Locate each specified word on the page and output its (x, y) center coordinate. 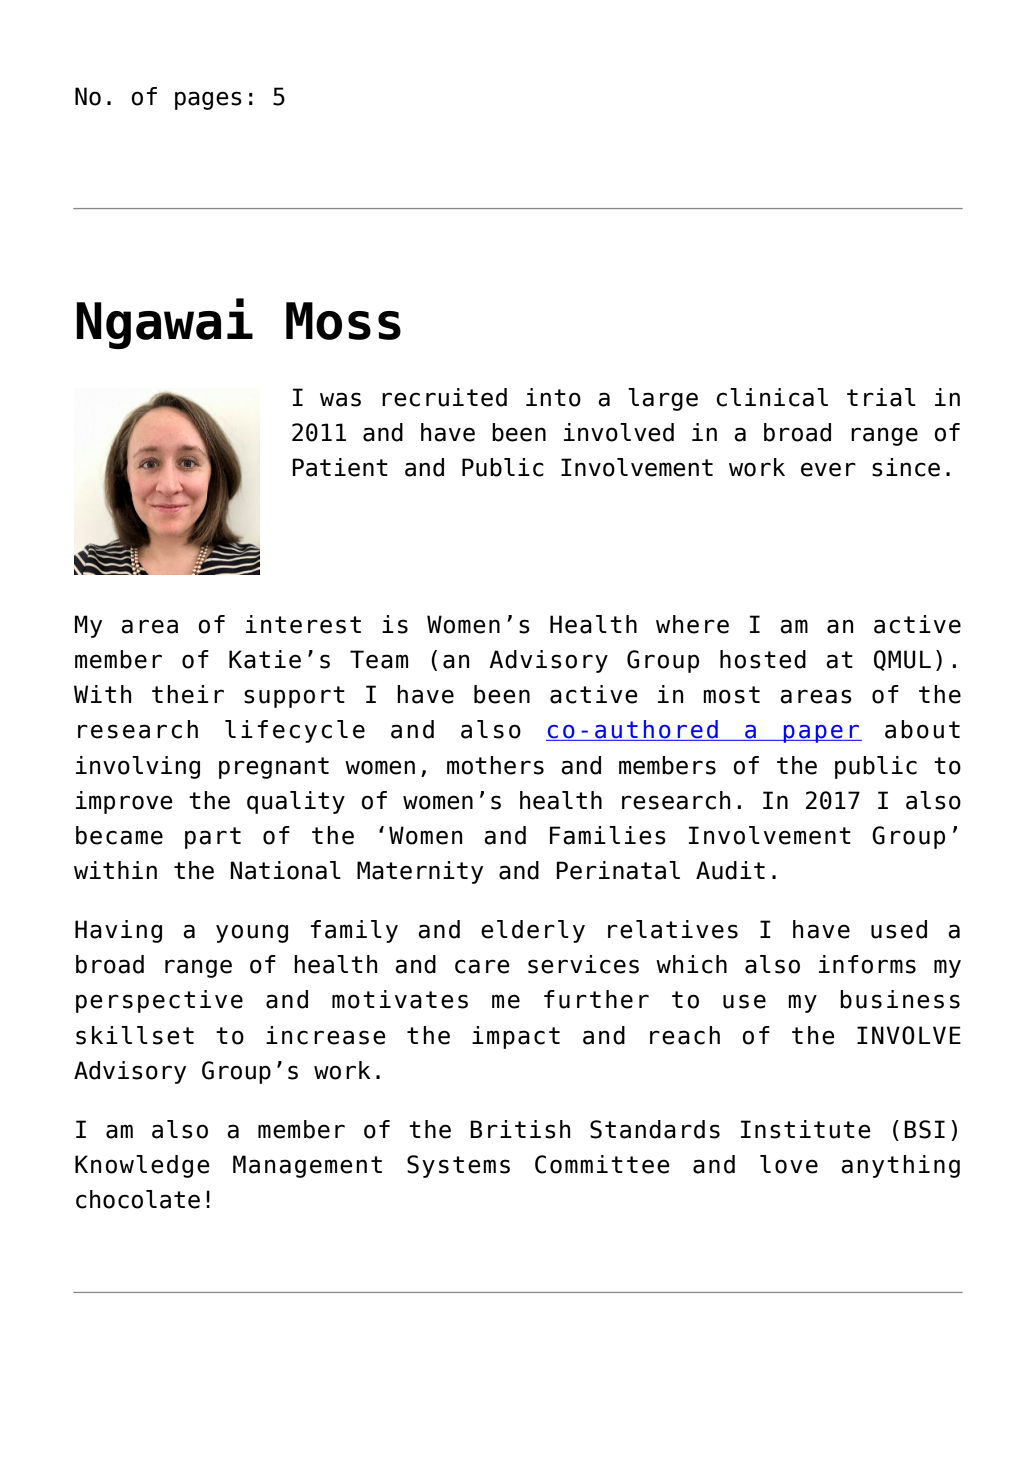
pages (208, 100)
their (188, 694)
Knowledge (142, 1166)
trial (881, 397)
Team (379, 659)
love (789, 1164)
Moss (343, 321)
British (520, 1129)
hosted (763, 659)
